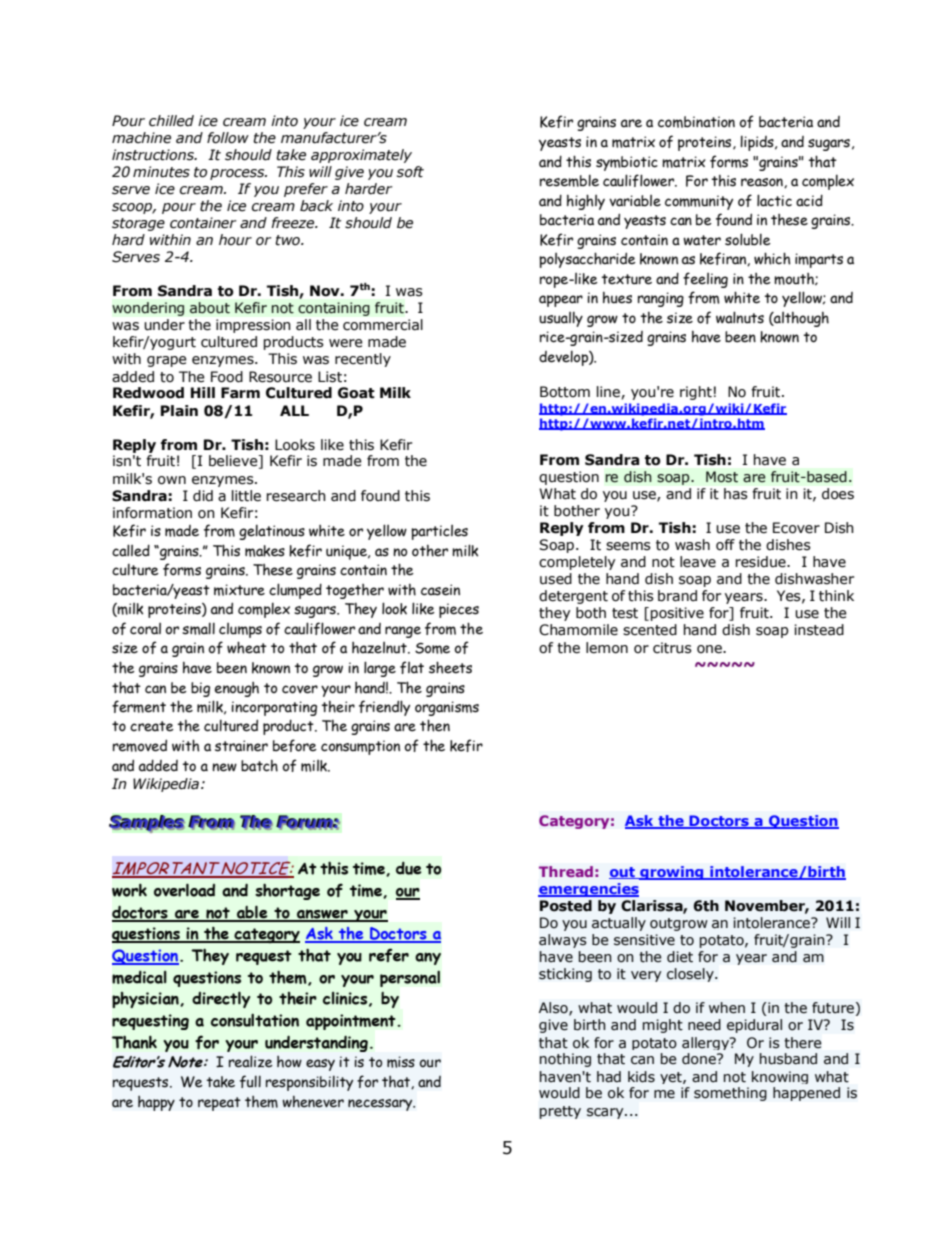 This image has height=1233, width=952. I want to click on soft, so click(410, 172).
